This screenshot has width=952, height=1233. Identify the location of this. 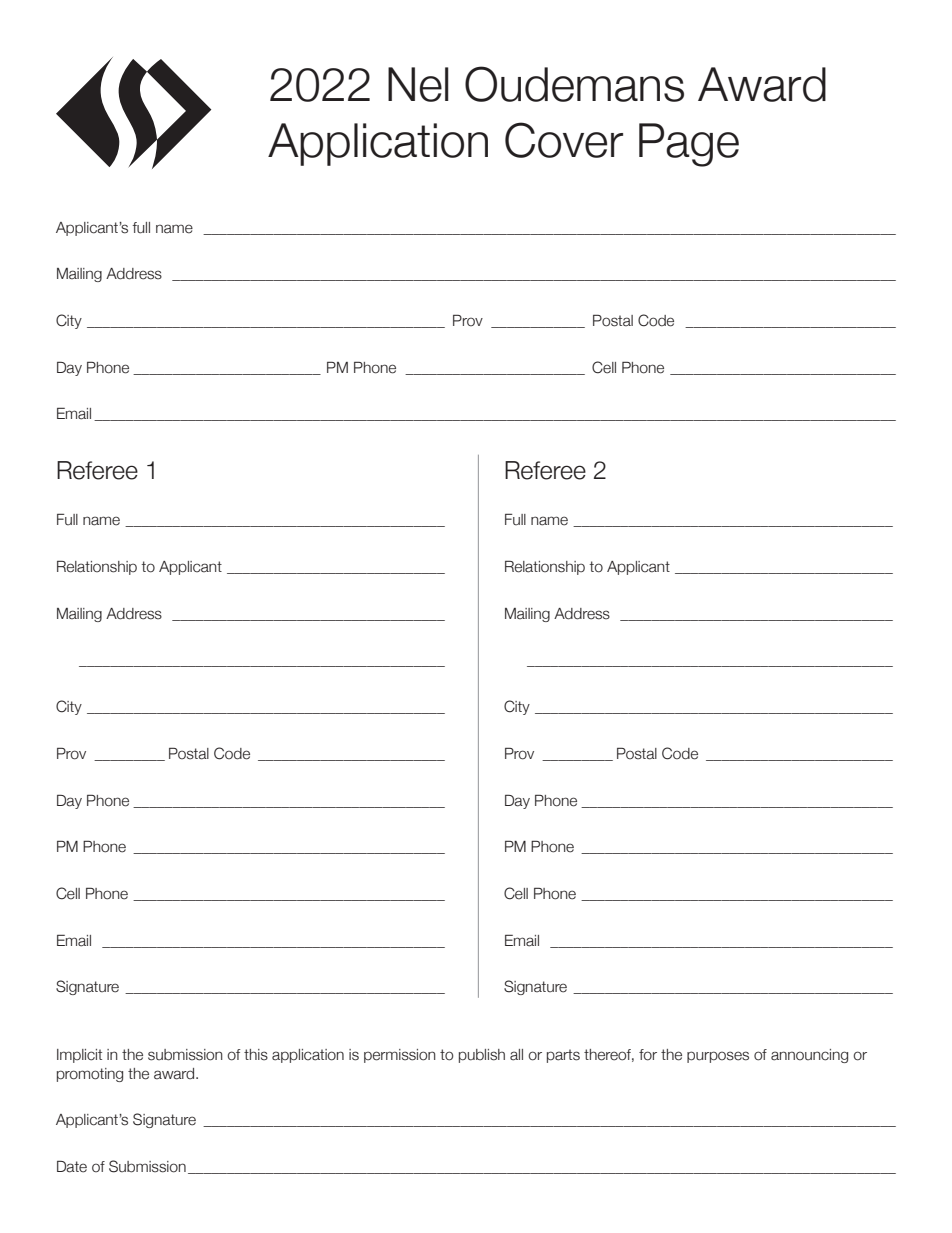
(256, 1055).
